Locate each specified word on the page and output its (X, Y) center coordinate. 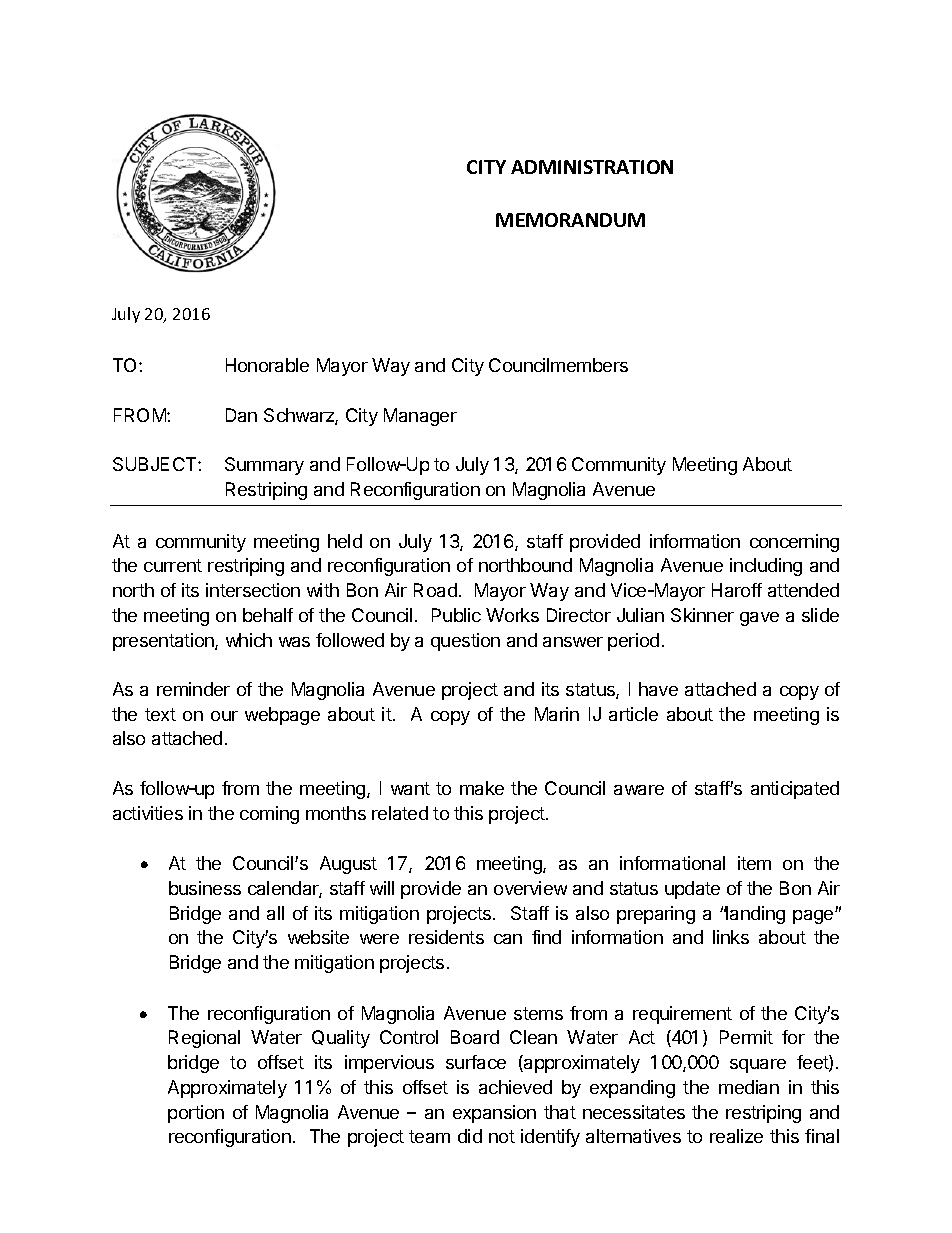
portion (196, 1114)
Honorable (267, 365)
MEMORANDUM (570, 220)
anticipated (795, 790)
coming (269, 815)
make (482, 788)
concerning (794, 543)
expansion (494, 1114)
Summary (264, 466)
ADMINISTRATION (592, 167)
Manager (420, 417)
